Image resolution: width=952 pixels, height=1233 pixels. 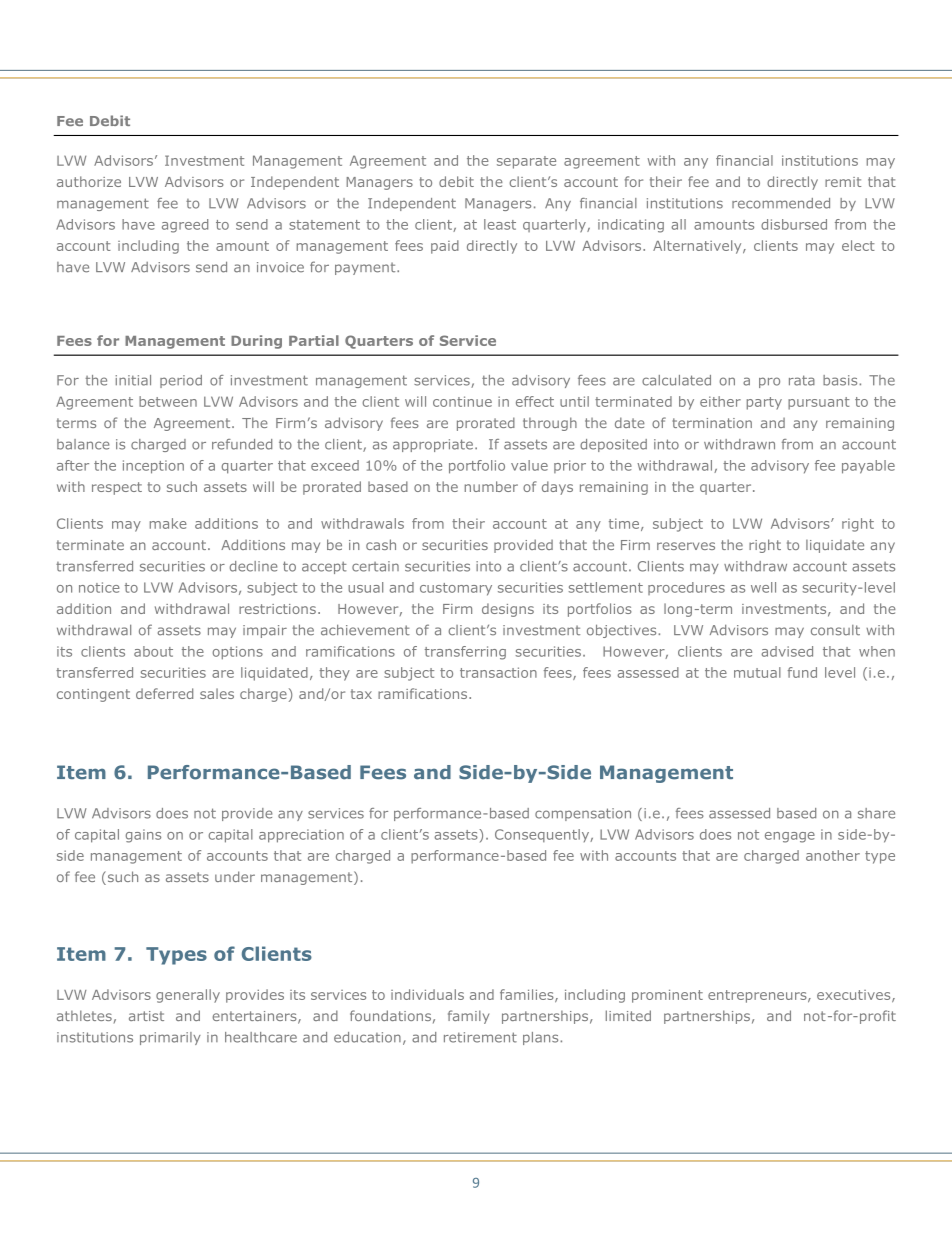 I want to click on recommended, so click(x=781, y=203).
